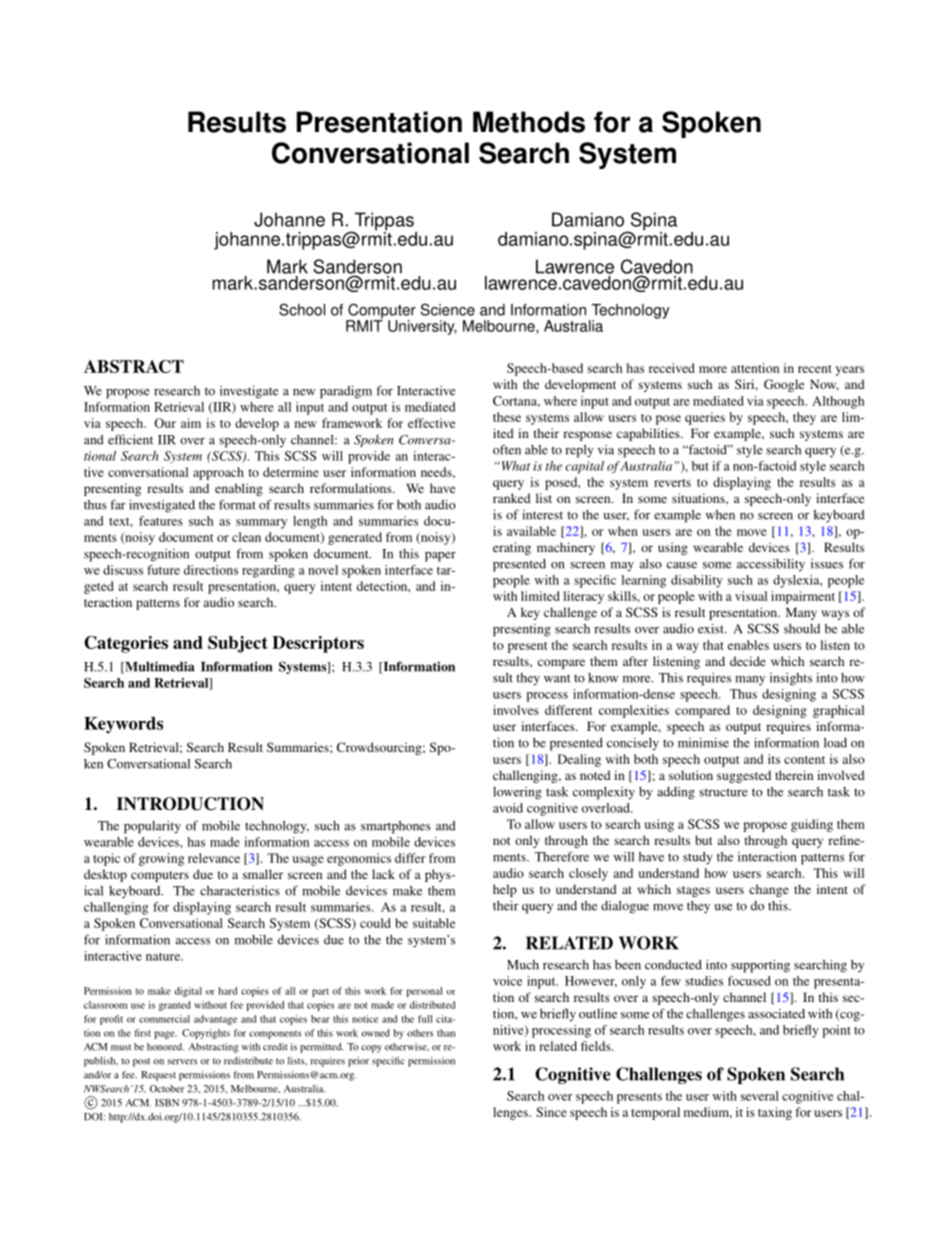  Describe the element at coordinates (167, 1089) in the screenshot. I see `October` at that location.
